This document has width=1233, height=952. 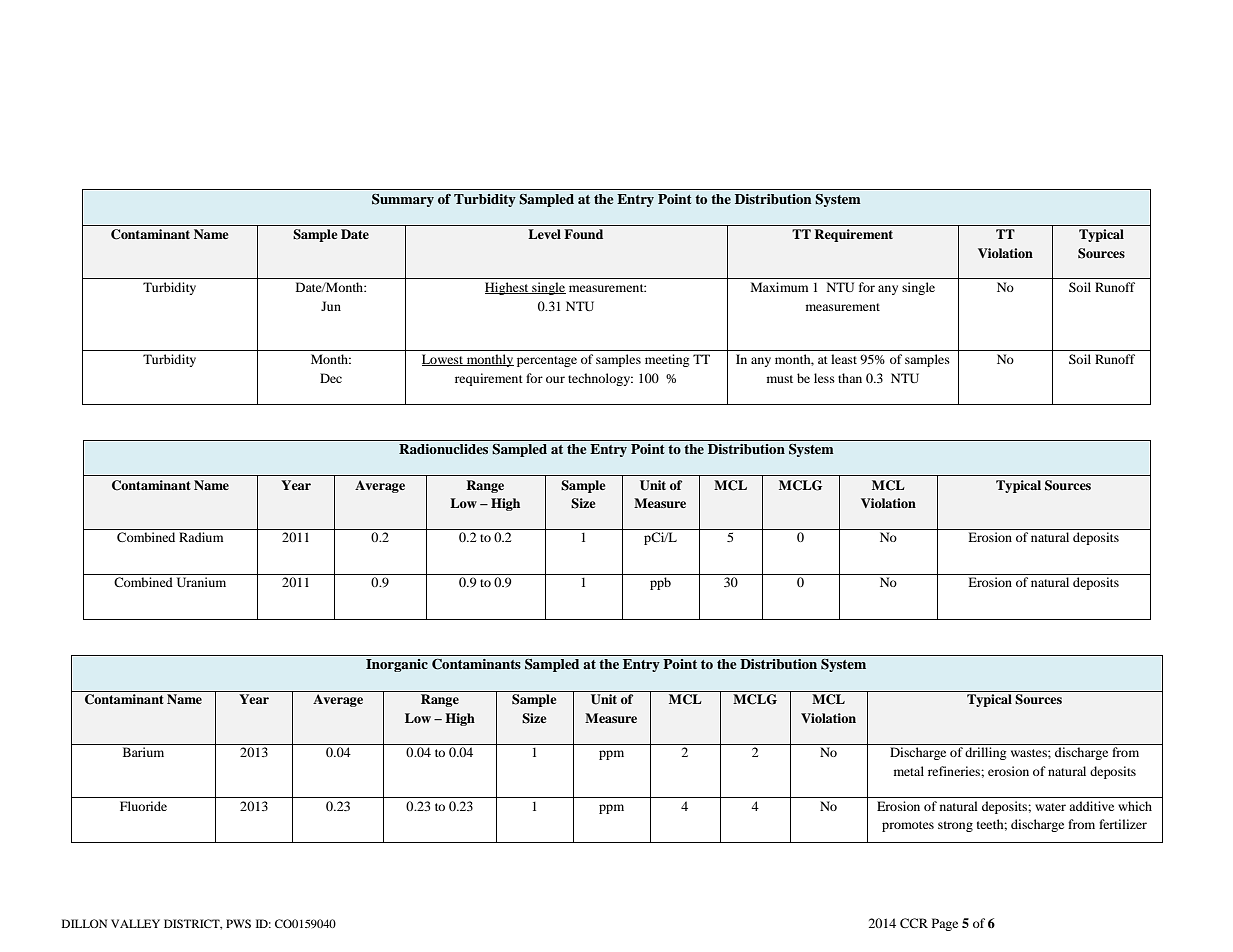 I want to click on Radionuclides, so click(x=443, y=449).
